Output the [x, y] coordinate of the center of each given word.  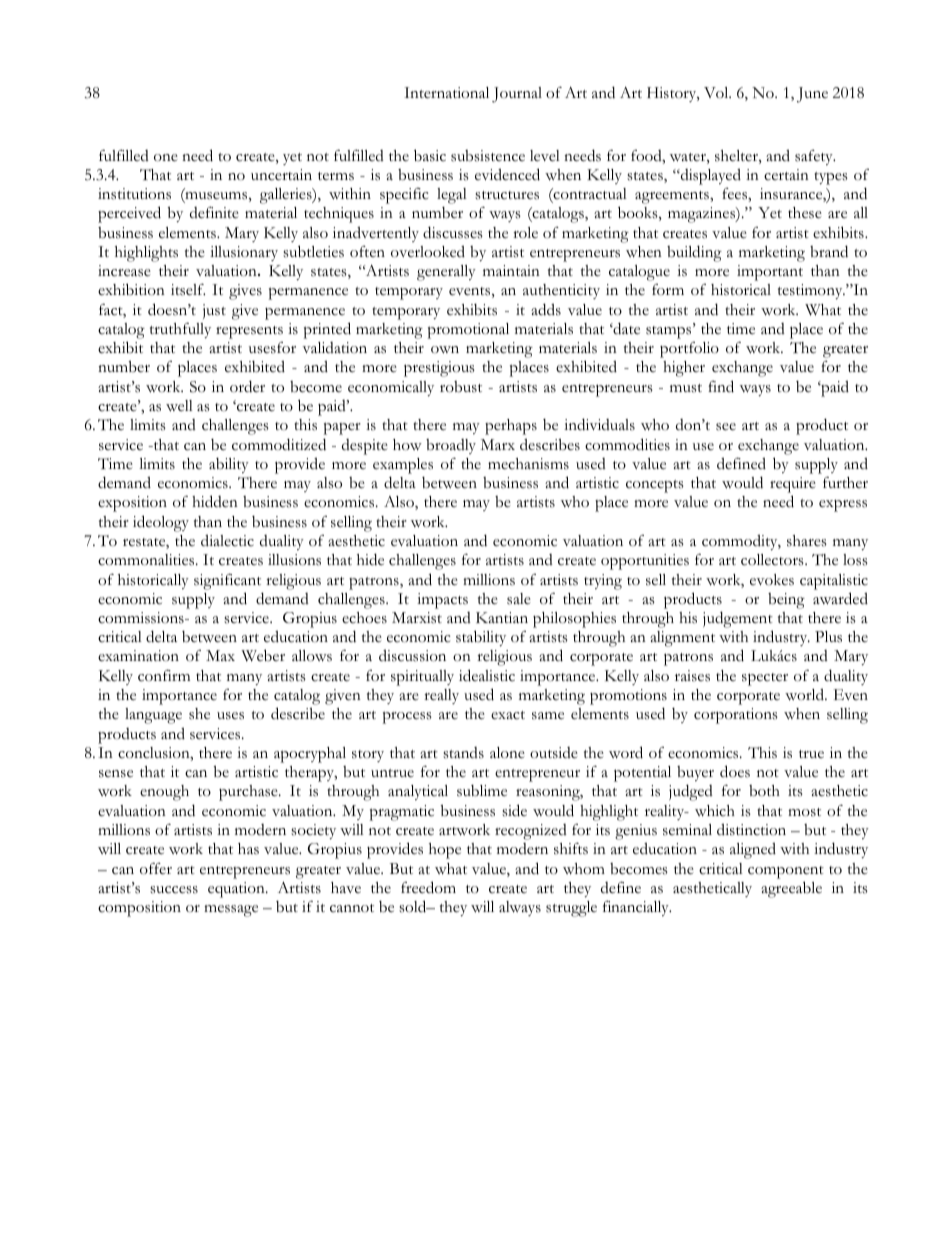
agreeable [791, 889]
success [174, 890]
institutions [134, 194]
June [812, 95]
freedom [428, 887]
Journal [517, 95]
